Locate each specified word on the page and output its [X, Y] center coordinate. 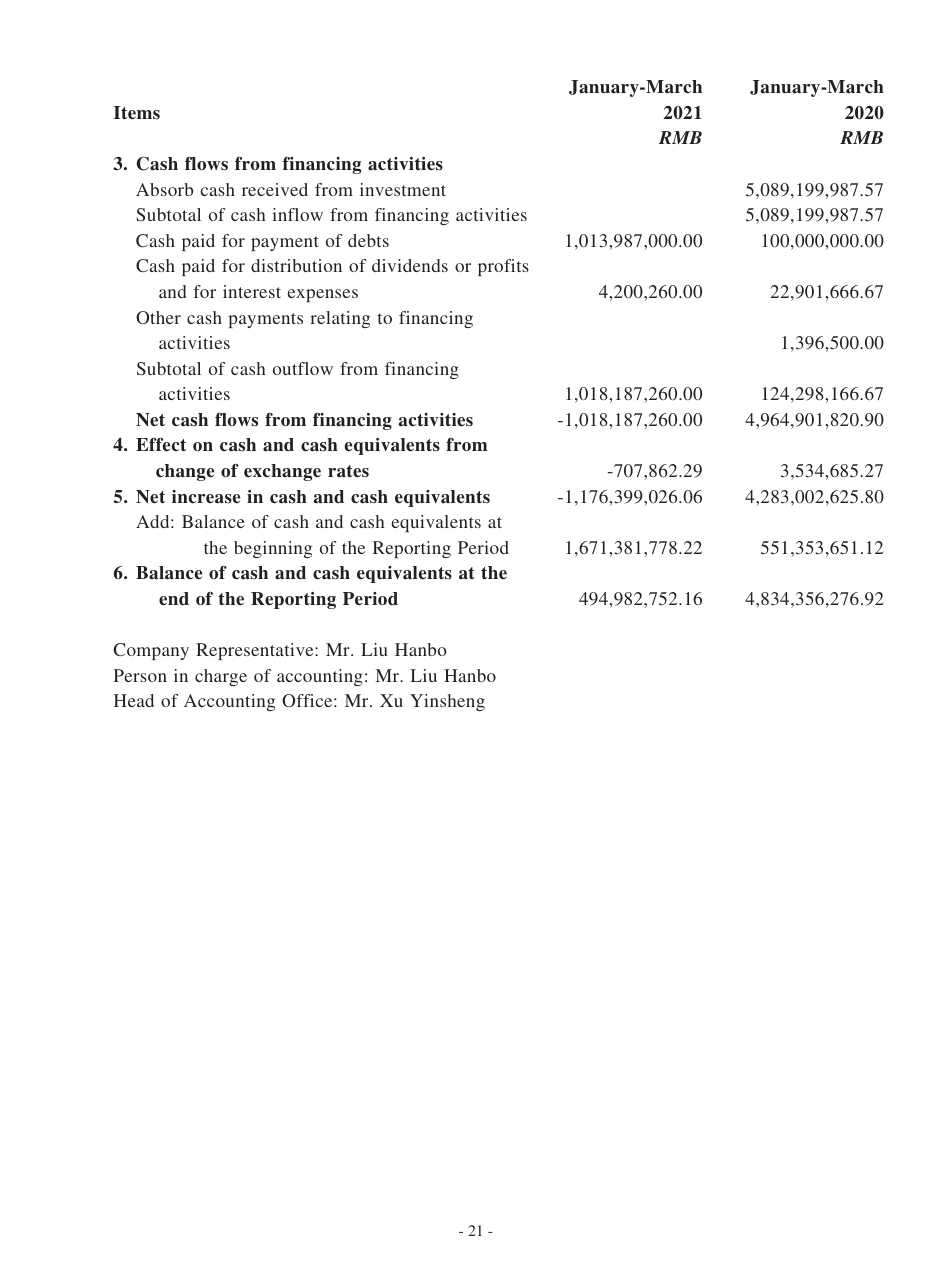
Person [140, 675]
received [275, 189]
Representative [256, 651]
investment [403, 189]
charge [221, 677]
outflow [303, 368]
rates [348, 471]
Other [158, 317]
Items [137, 113]
